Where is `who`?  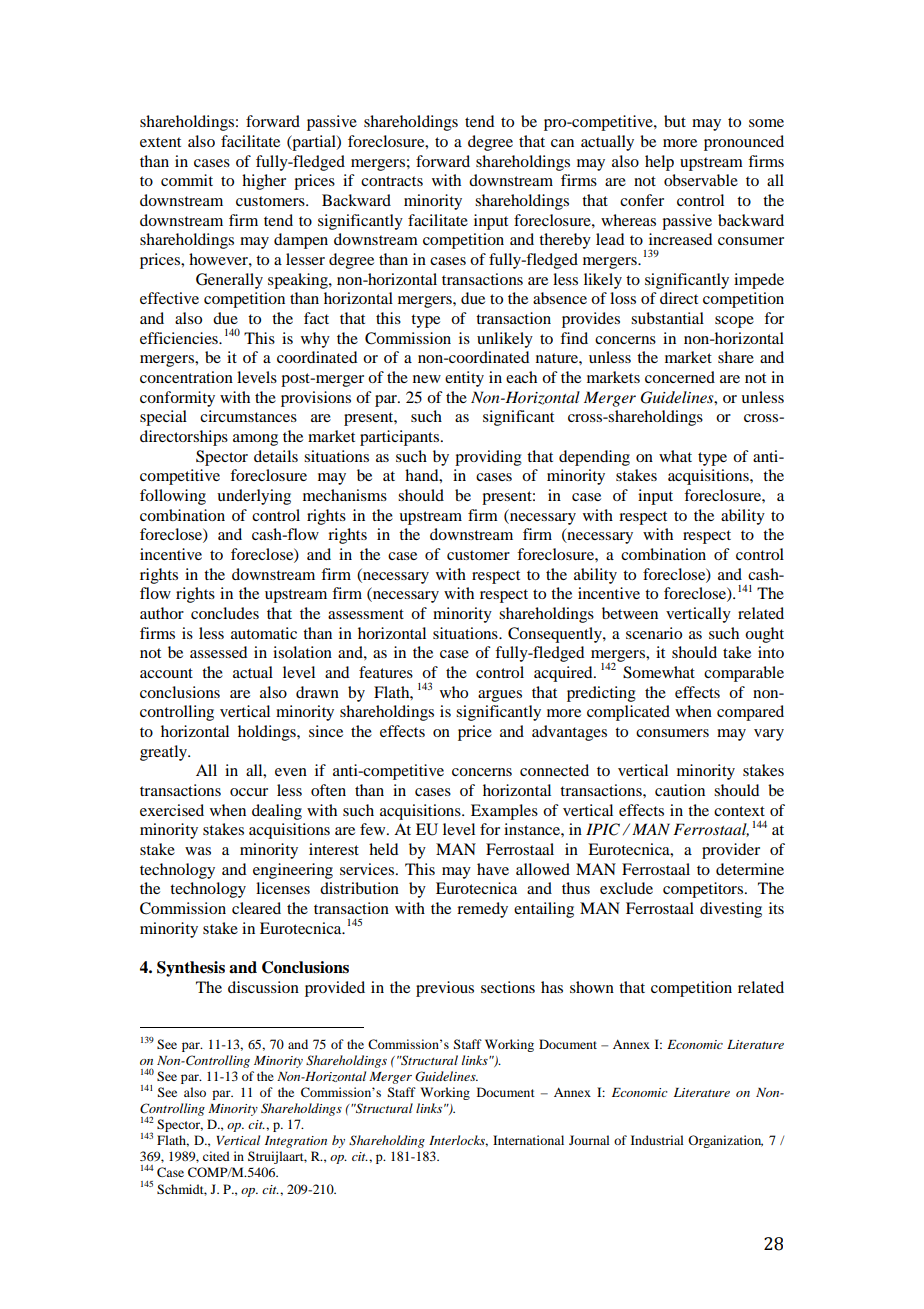
who is located at coordinates (454, 692).
